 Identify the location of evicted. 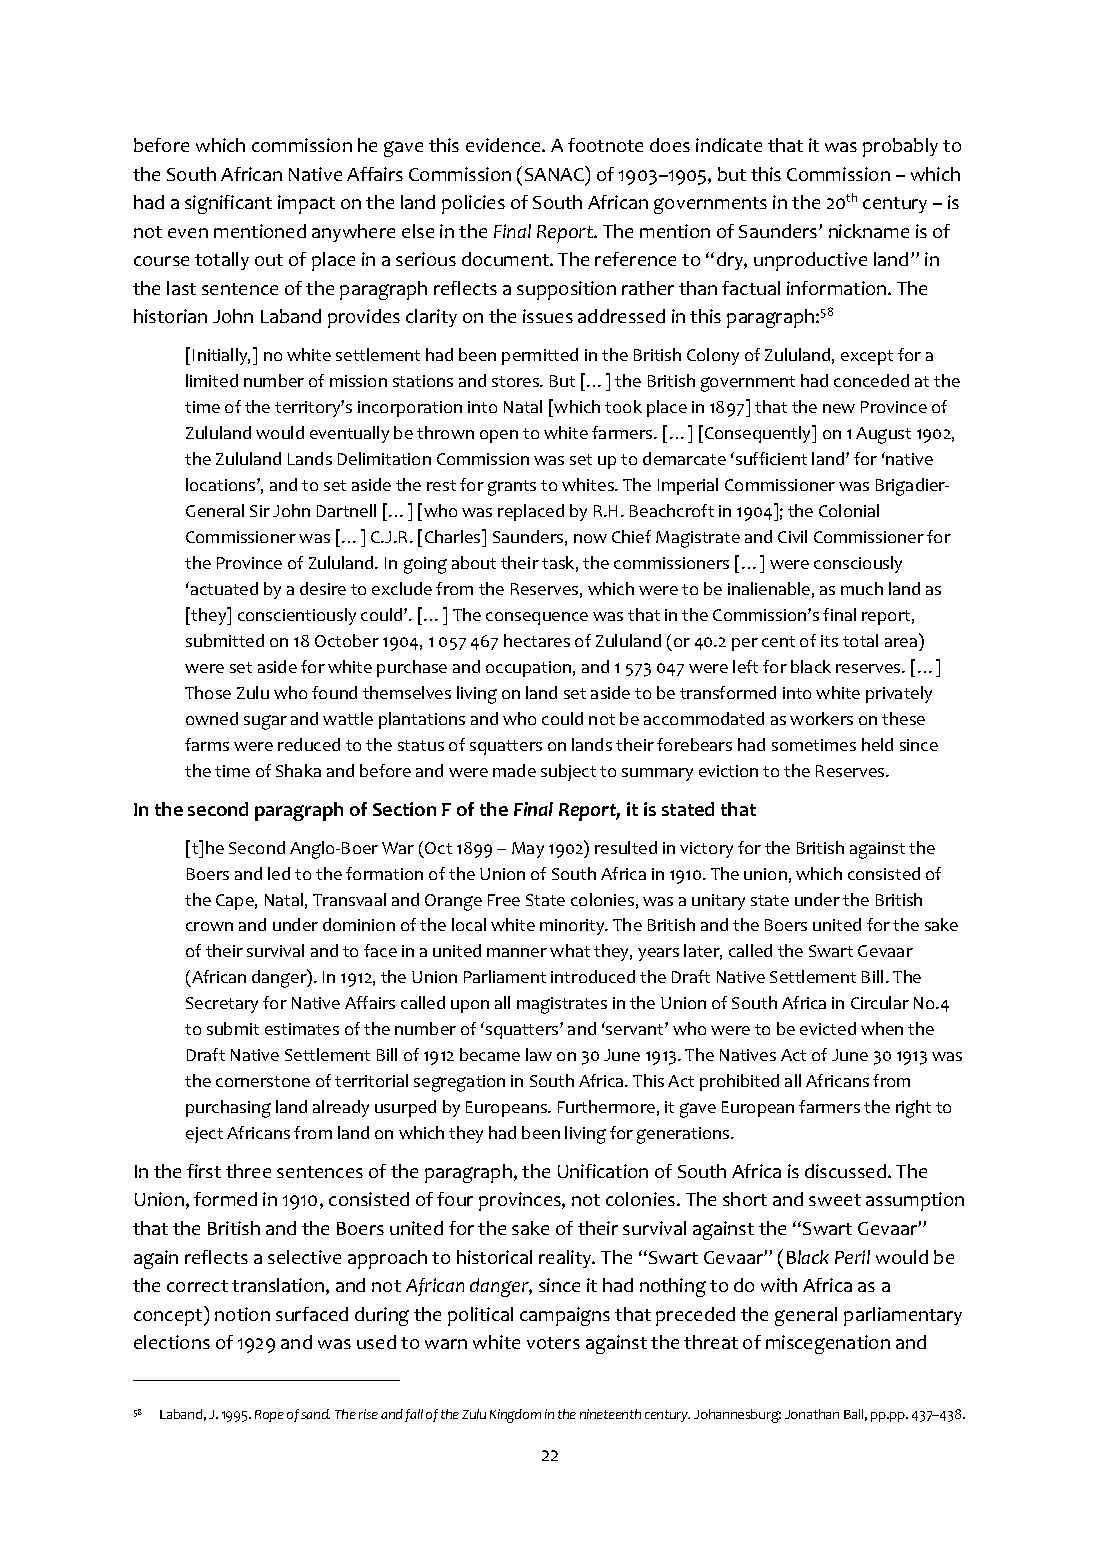
(828, 1028).
